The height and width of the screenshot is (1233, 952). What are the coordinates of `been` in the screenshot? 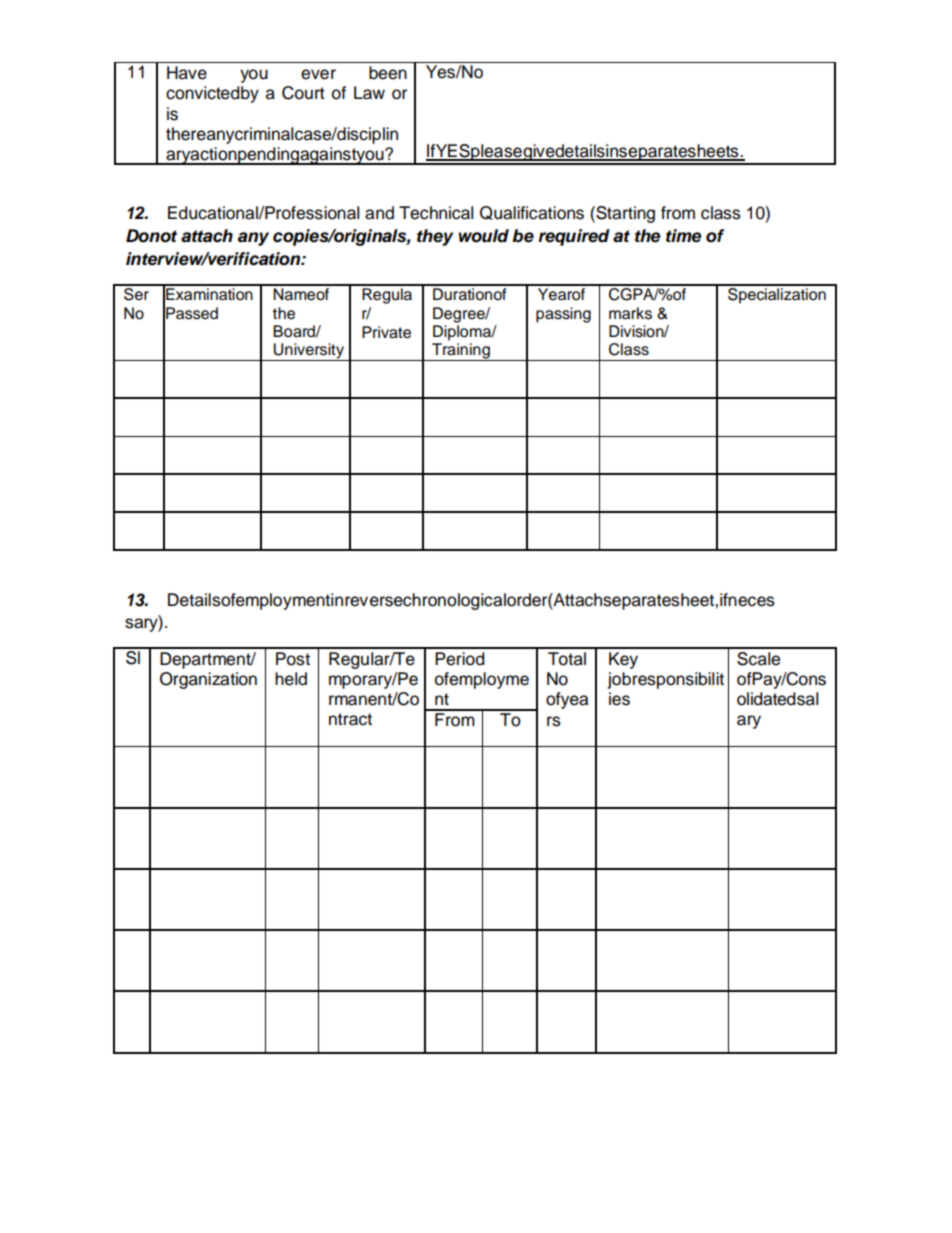 It's located at (388, 73).
